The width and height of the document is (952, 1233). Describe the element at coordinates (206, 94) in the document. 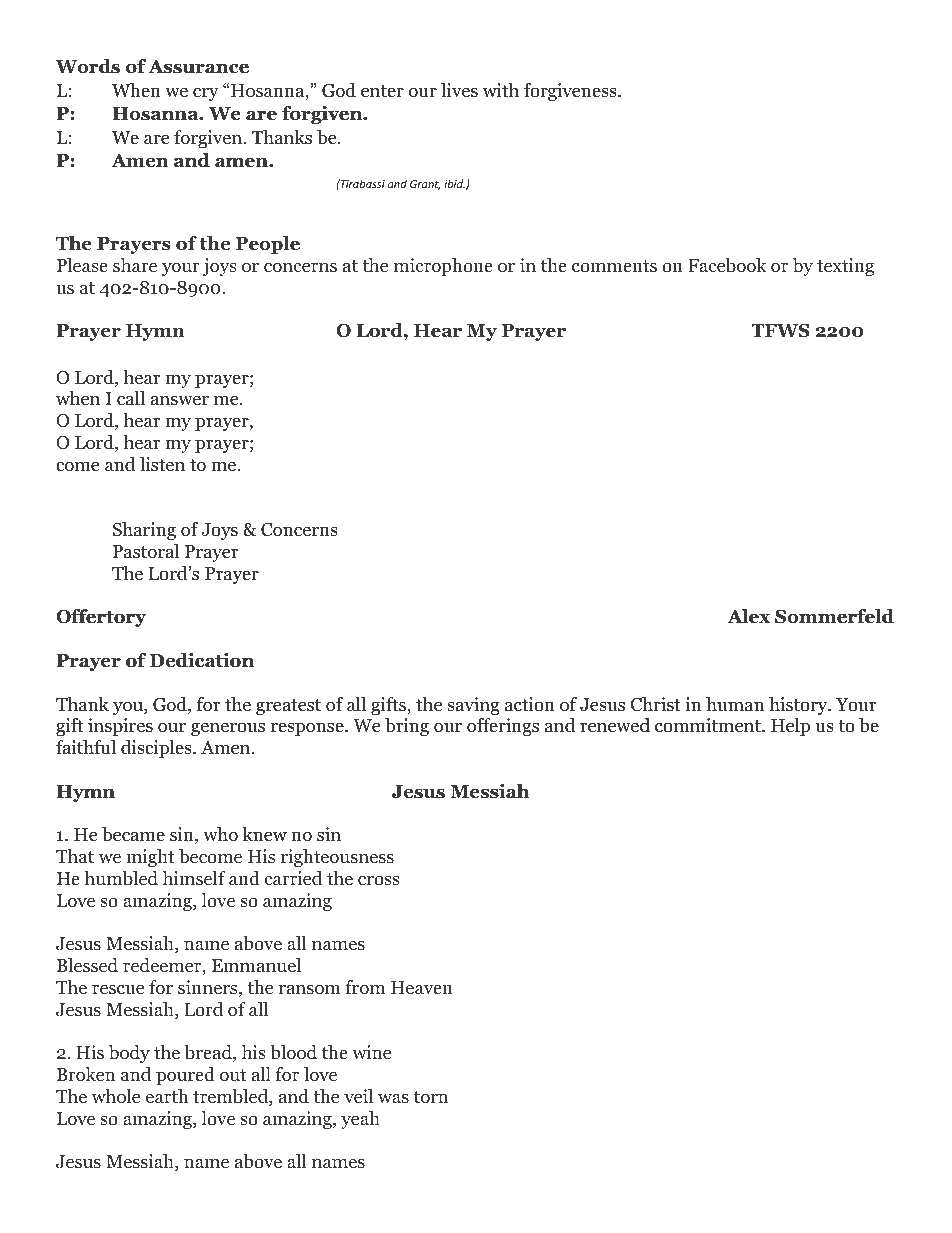

I see `cry` at that location.
